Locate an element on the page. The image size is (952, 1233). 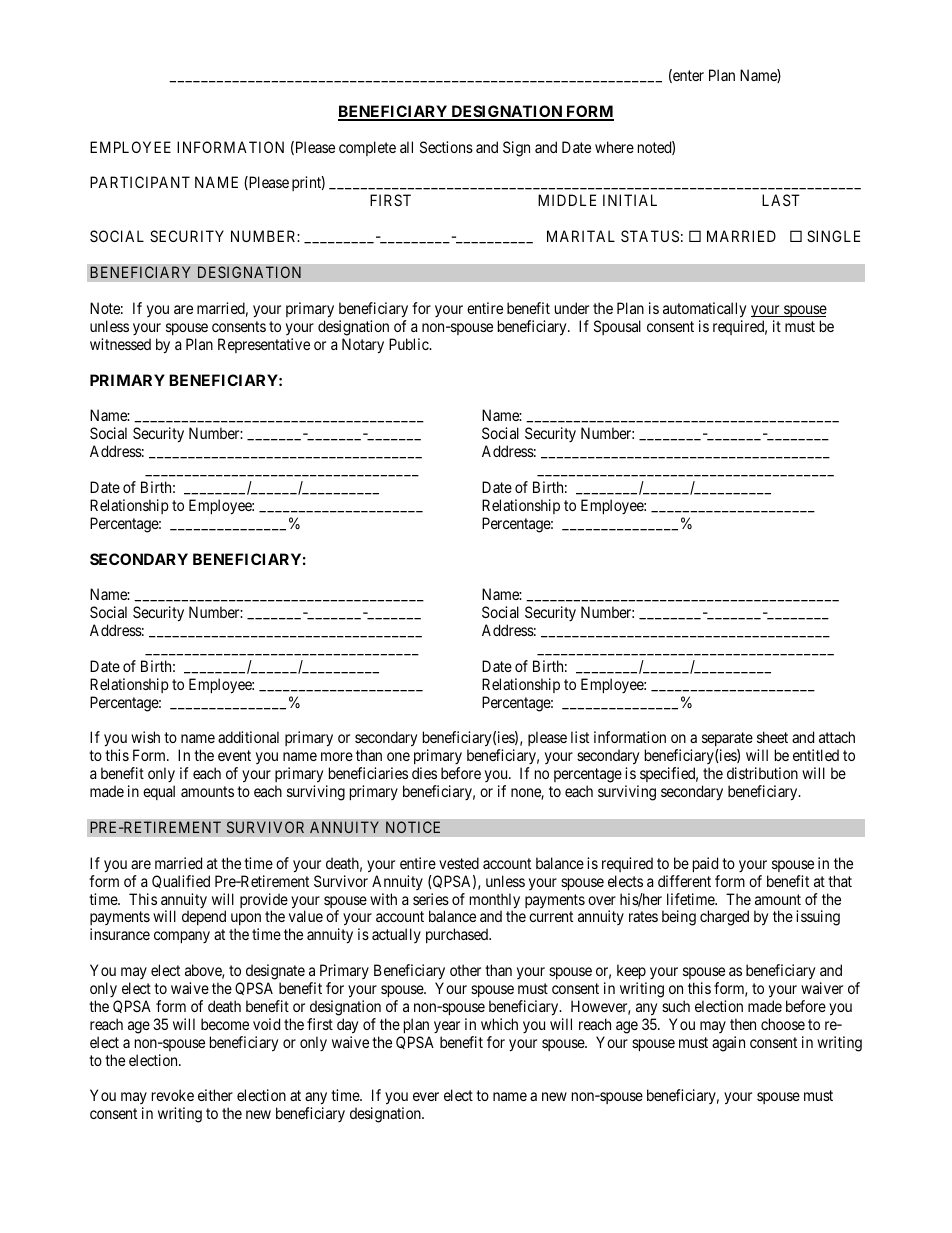
Sections is located at coordinates (446, 147).
